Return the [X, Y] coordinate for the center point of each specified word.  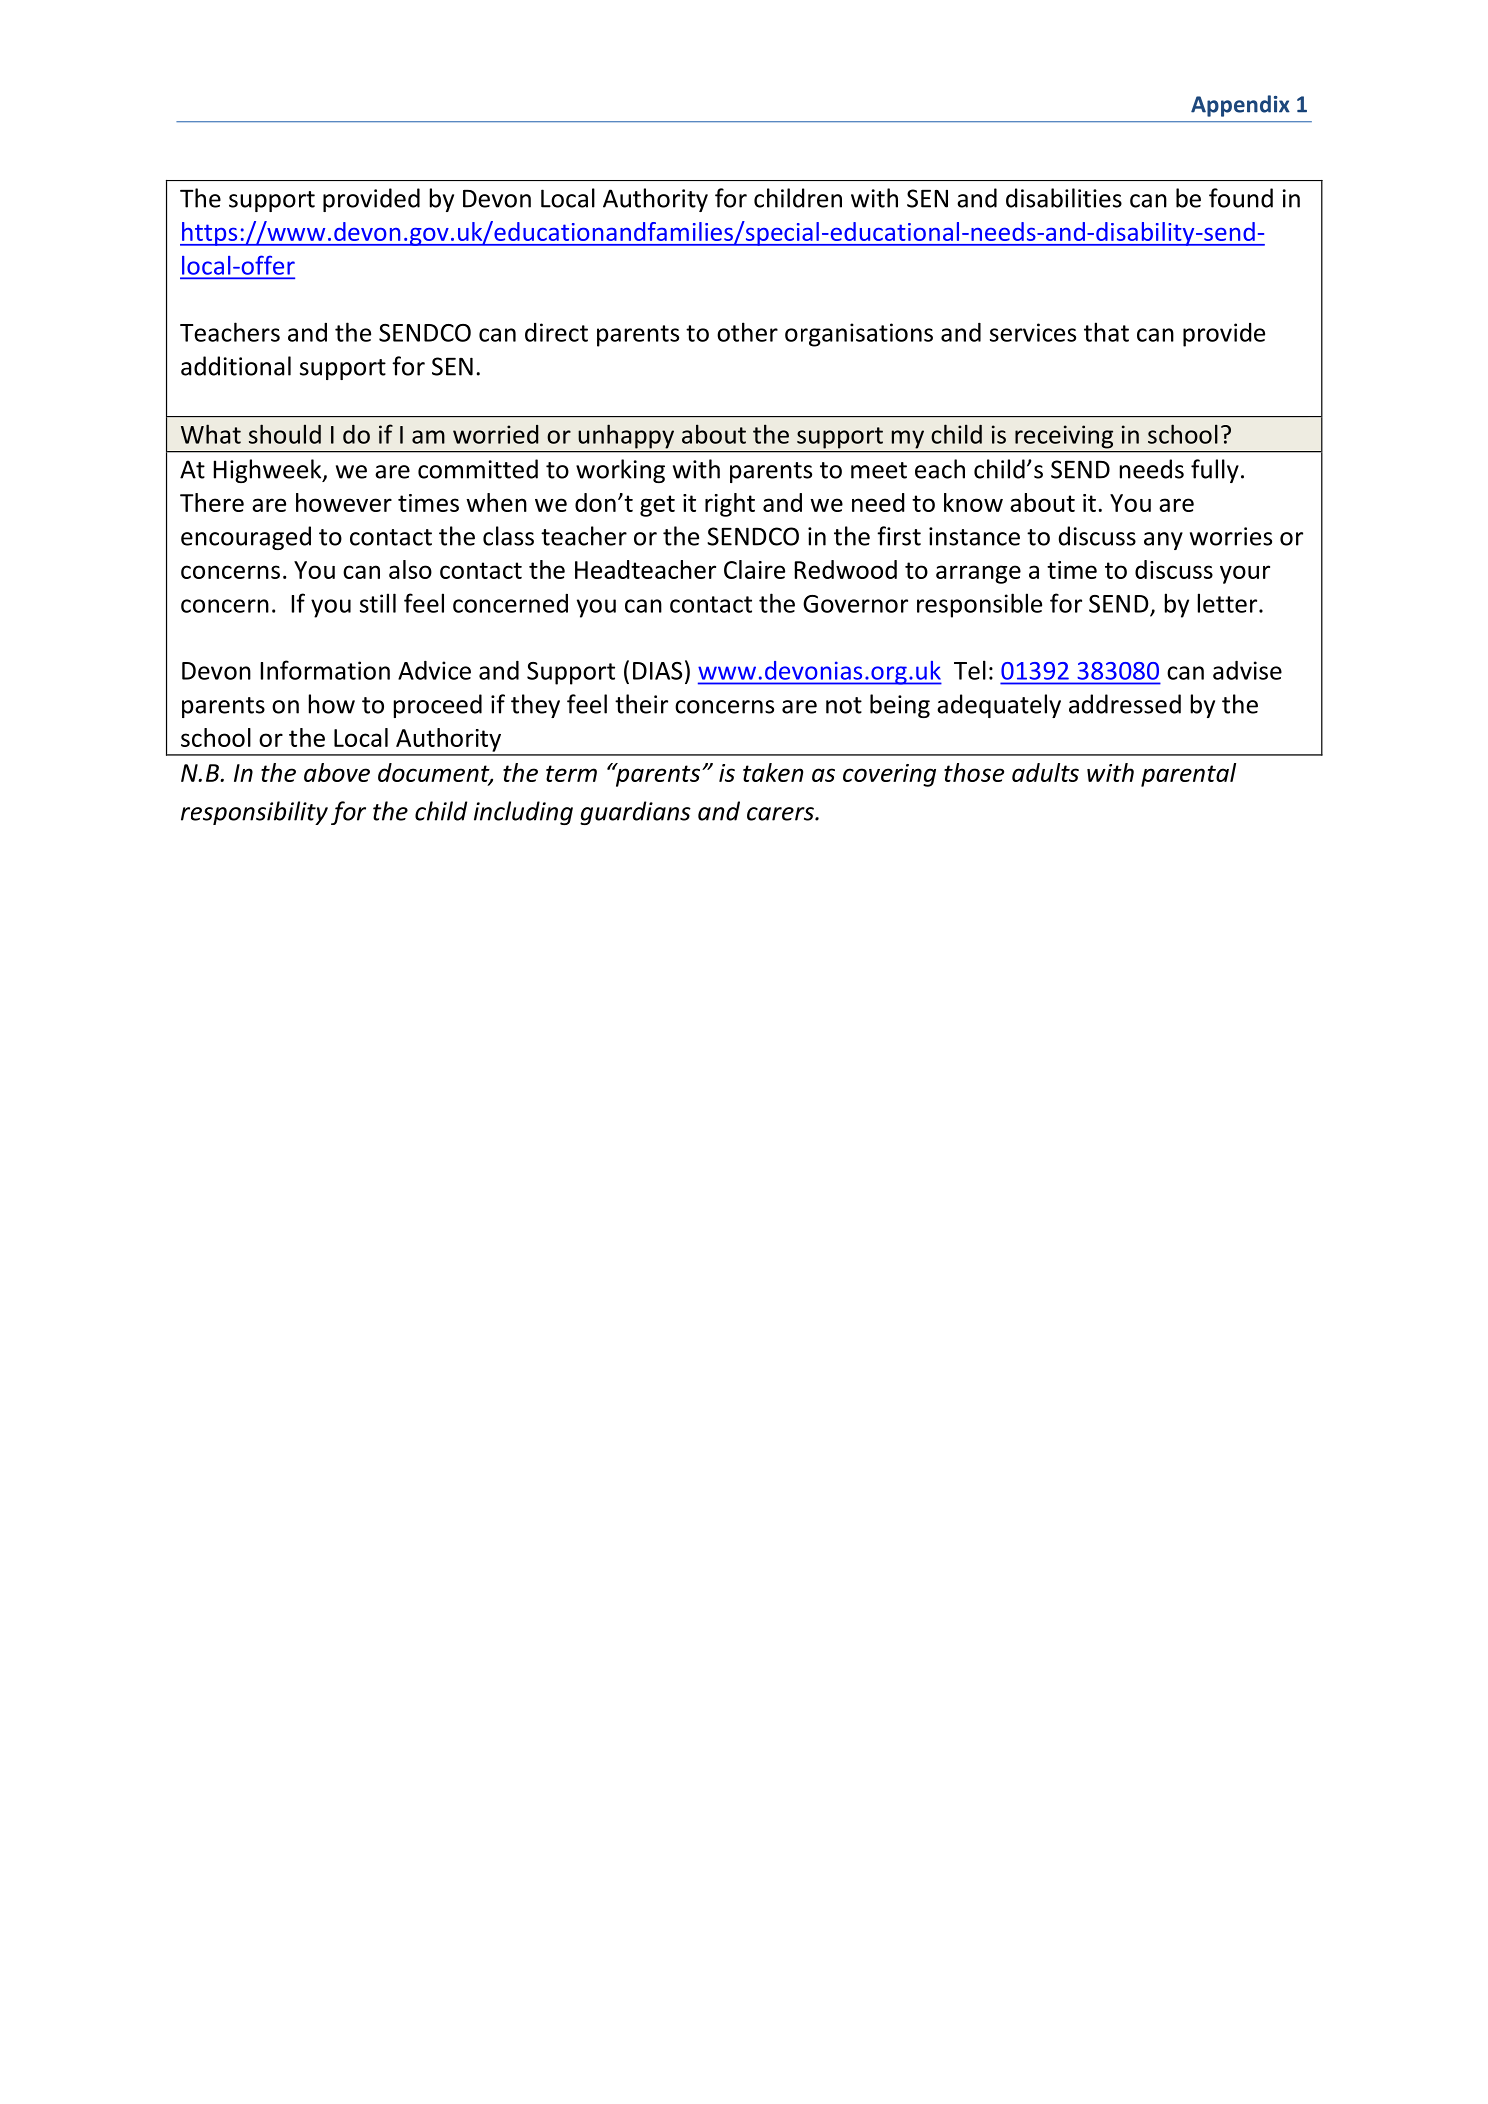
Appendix [1240, 106]
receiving [1064, 437]
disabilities [1064, 198]
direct [556, 332]
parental [1188, 775]
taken [773, 772]
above [337, 772]
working [620, 471]
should [285, 434]
